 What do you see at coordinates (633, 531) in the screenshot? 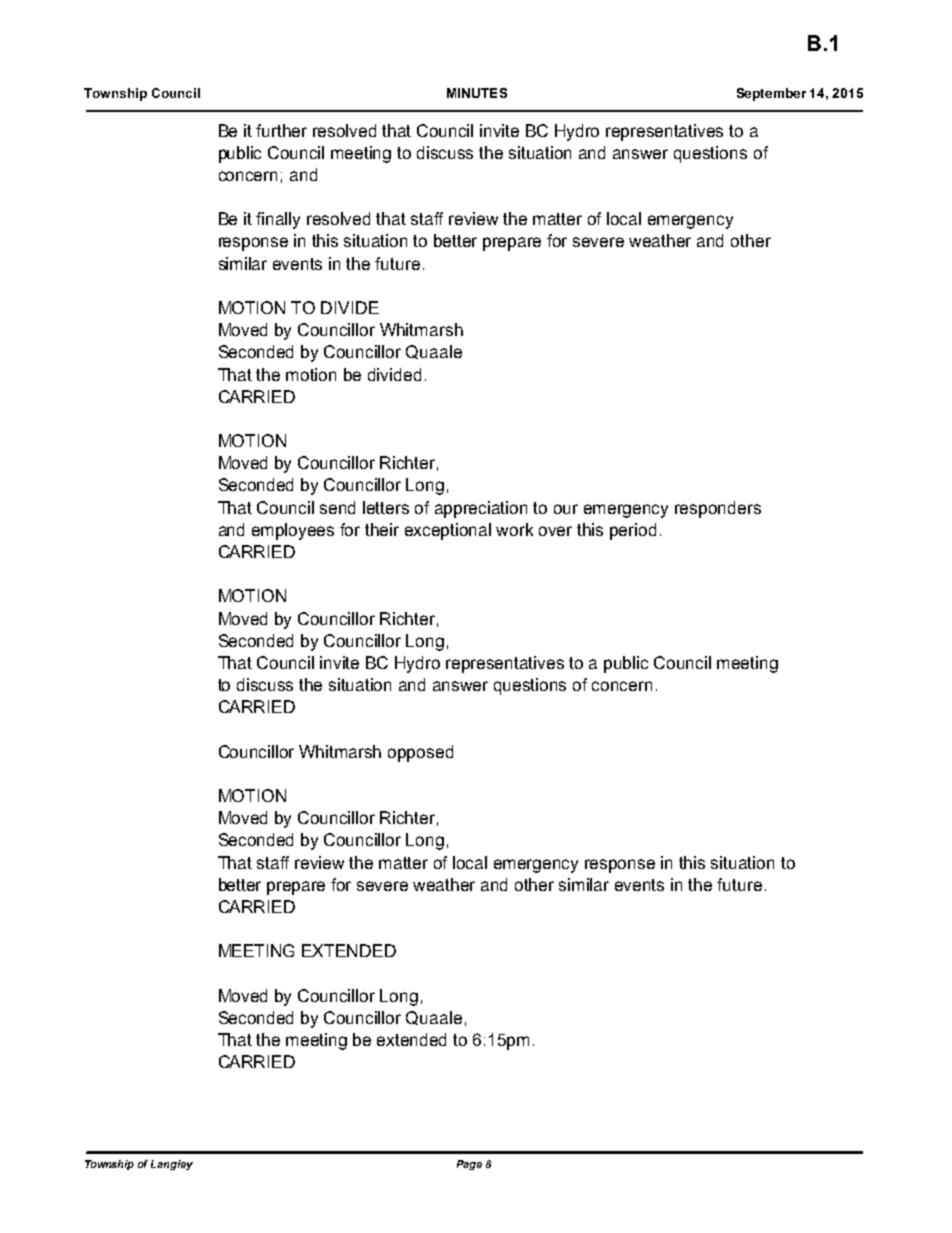
I see `period` at bounding box center [633, 531].
